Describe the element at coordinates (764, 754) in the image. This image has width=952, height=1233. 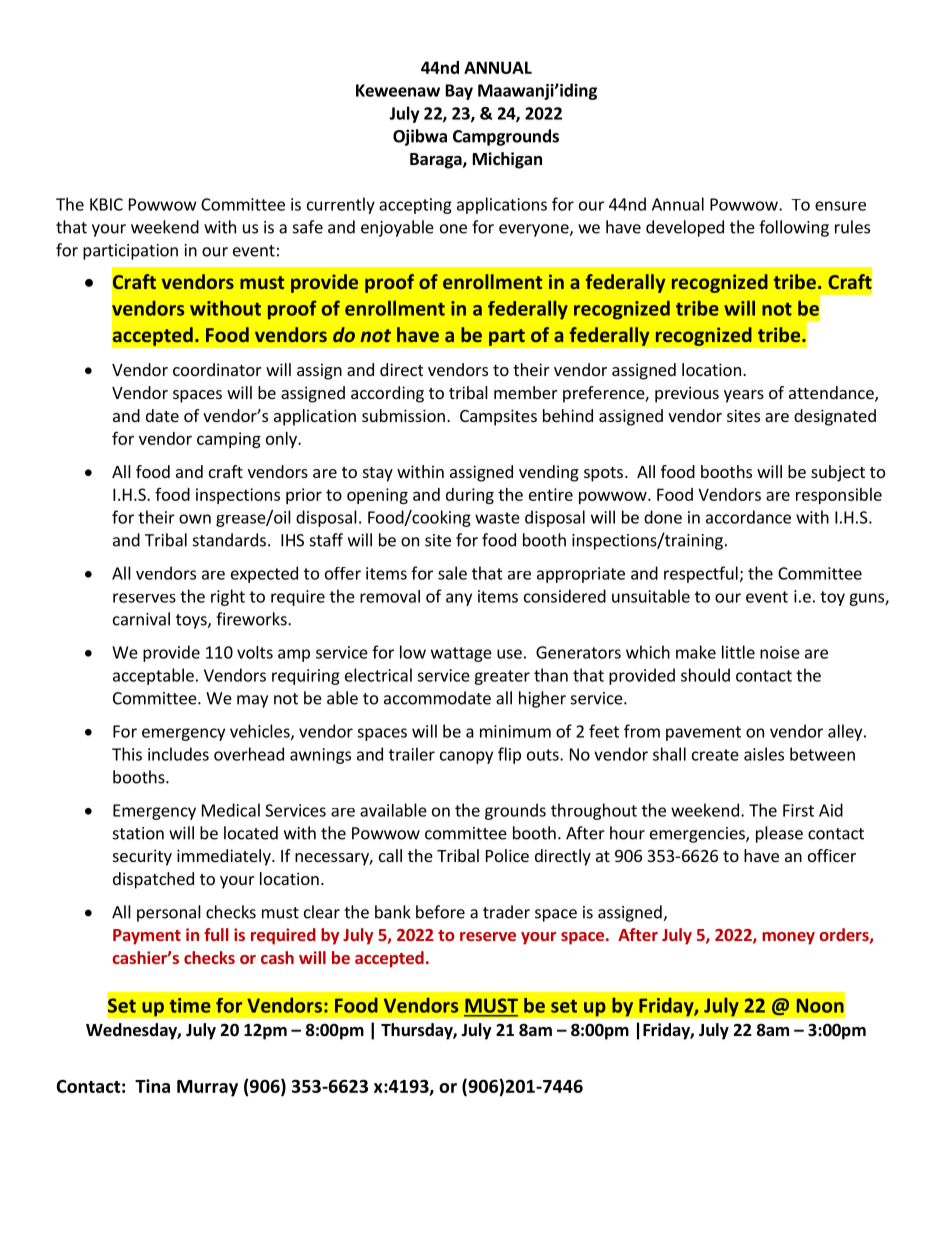
I see `aisles` at that location.
